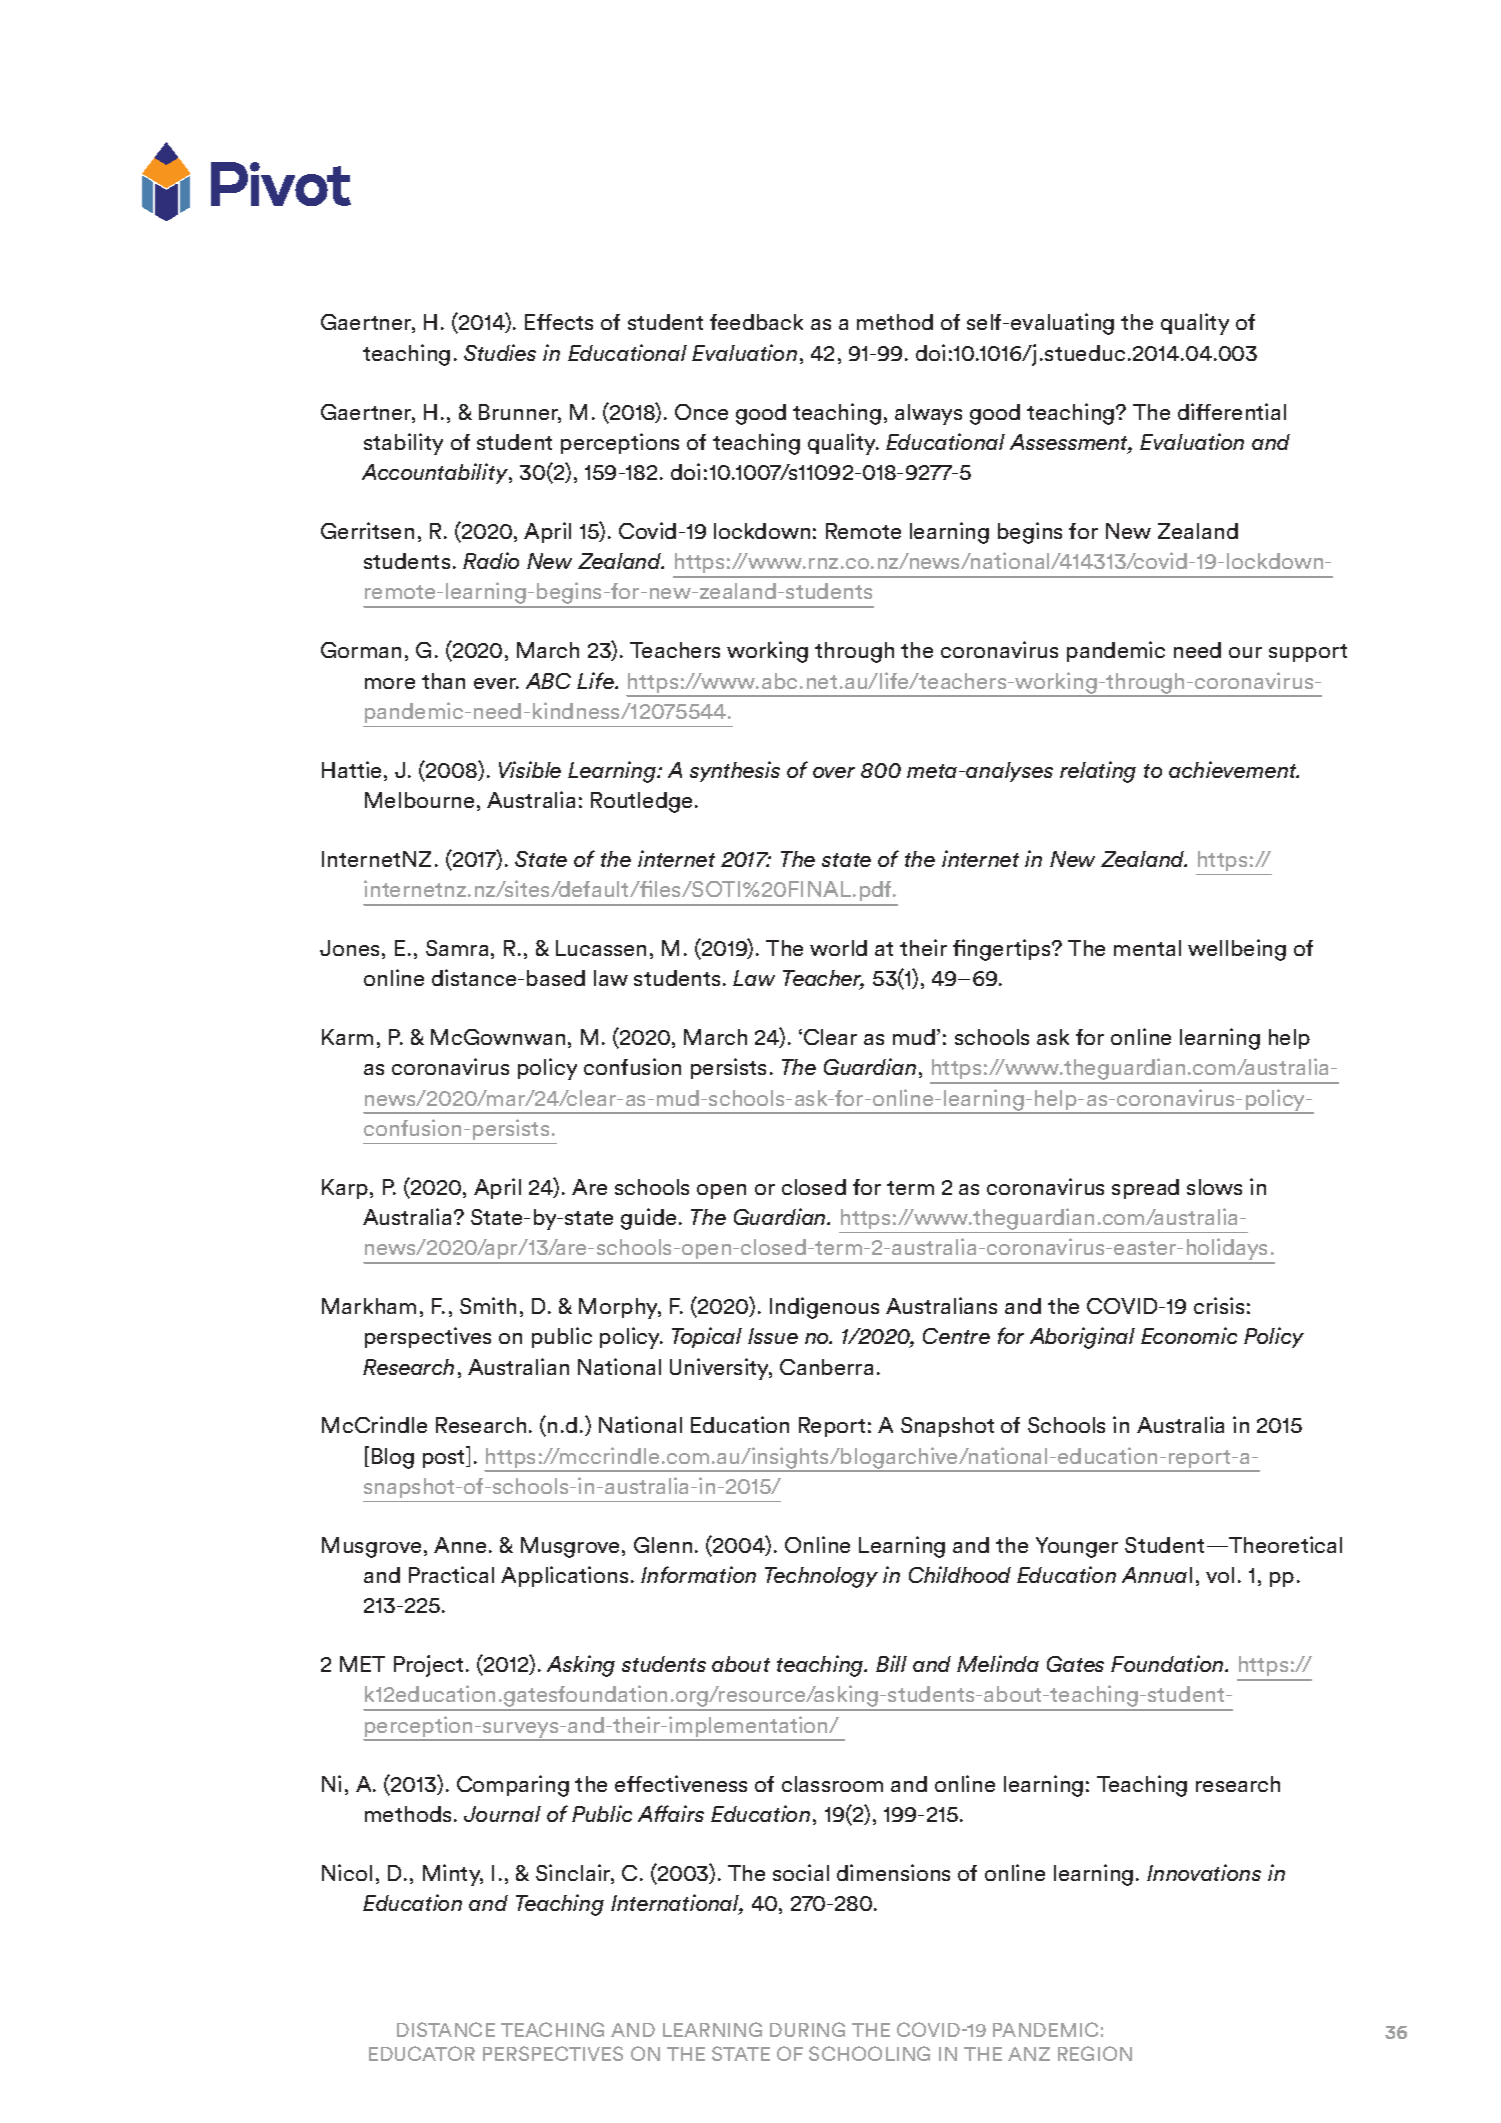  I want to click on DURING, so click(807, 2029).
